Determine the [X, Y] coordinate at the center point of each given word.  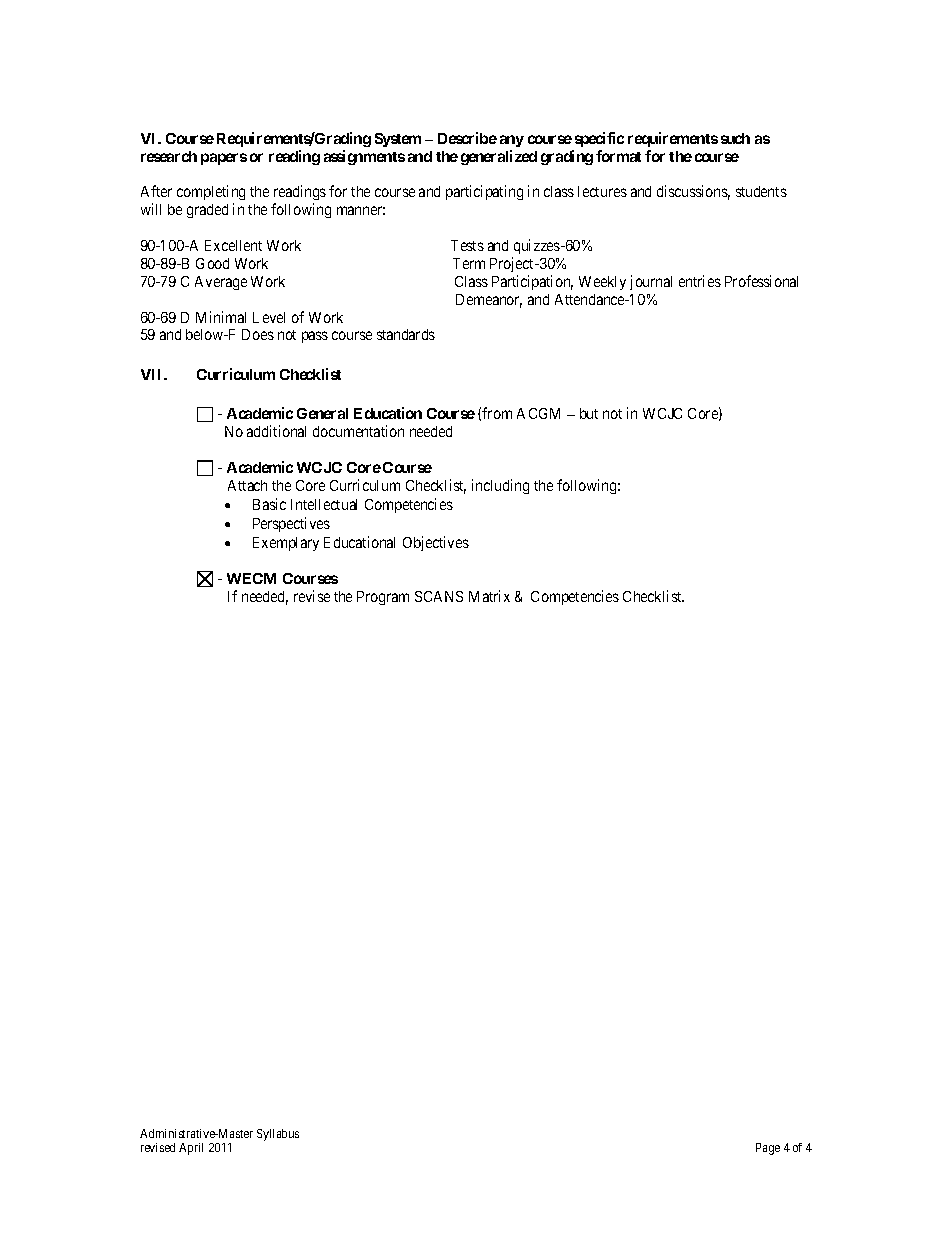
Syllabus [278, 1135]
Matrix [489, 596]
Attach [247, 485]
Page [768, 1149]
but [589, 413]
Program [383, 598]
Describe [467, 138]
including [500, 486]
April [191, 1149]
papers [224, 159]
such [735, 138]
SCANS [439, 596]
